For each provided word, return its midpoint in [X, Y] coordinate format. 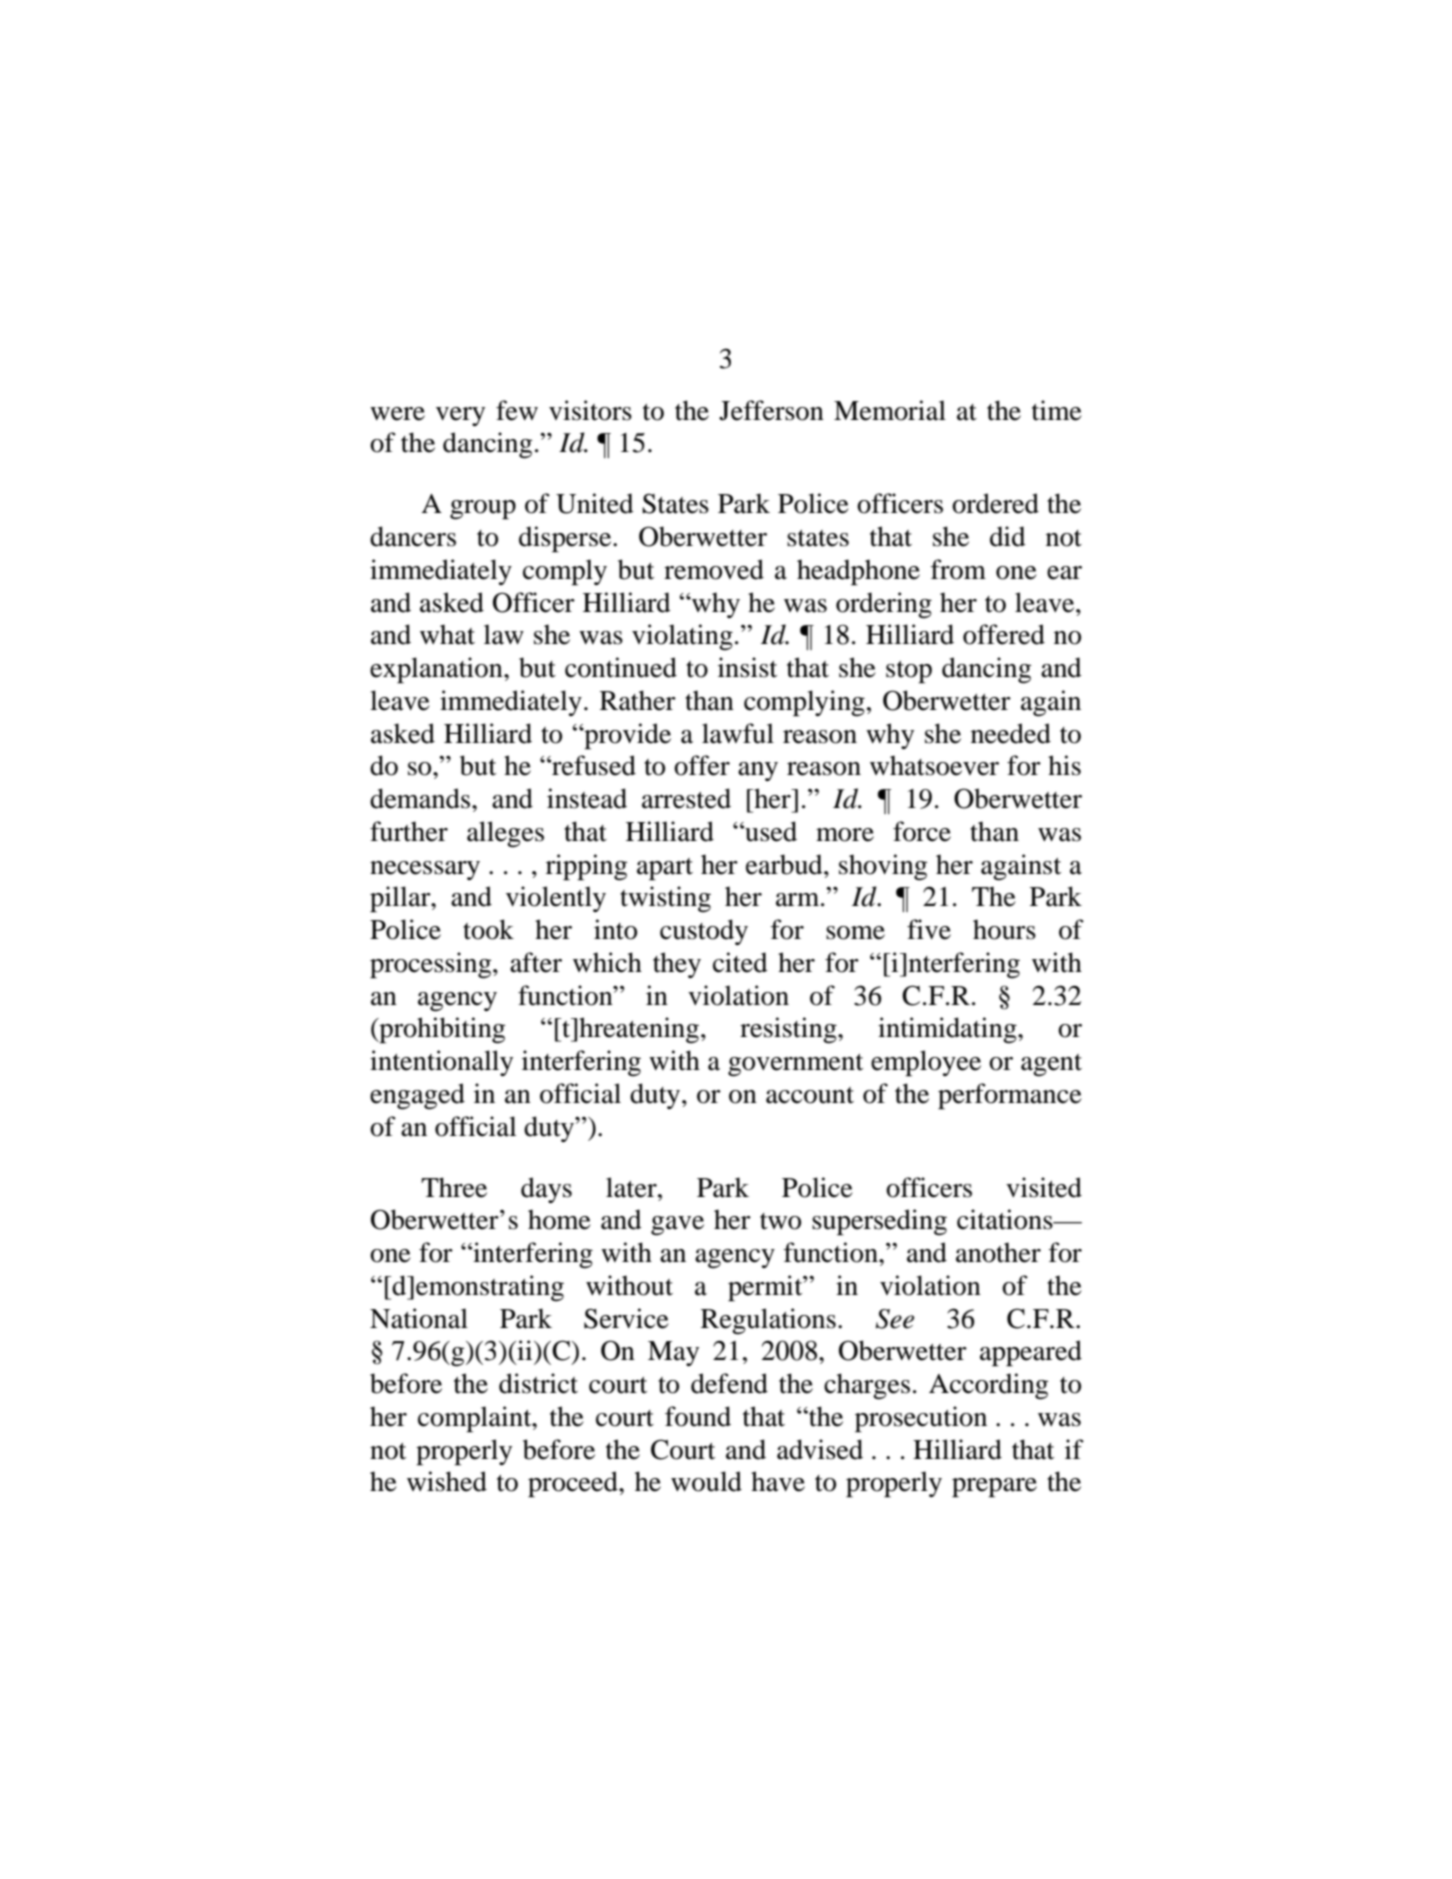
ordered [995, 503]
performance [1010, 1096]
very [460, 416]
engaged [417, 1096]
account [810, 1095]
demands [420, 798]
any [758, 771]
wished [447, 1481]
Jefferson [771, 410]
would [706, 1481]
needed [1011, 733]
